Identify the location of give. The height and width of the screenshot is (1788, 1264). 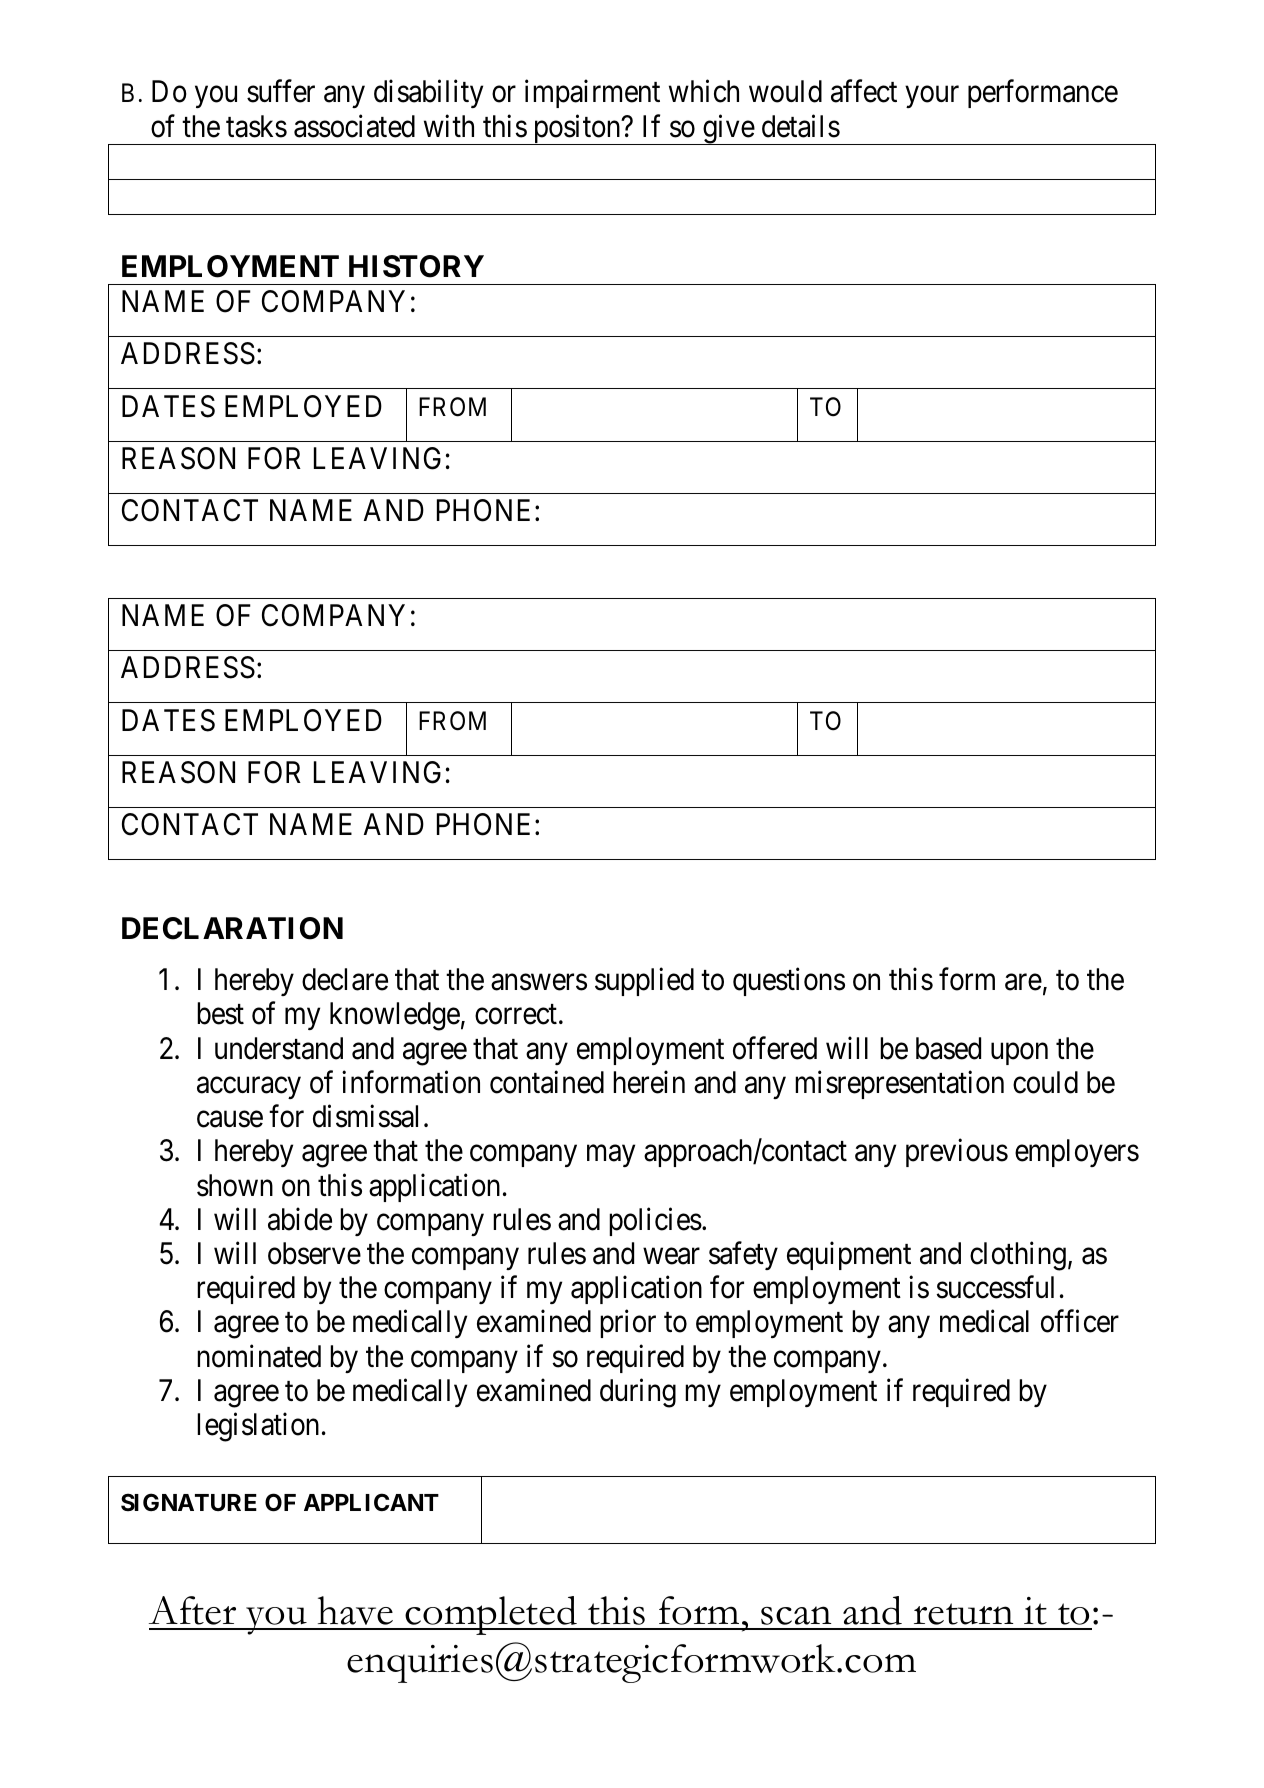
(728, 130).
